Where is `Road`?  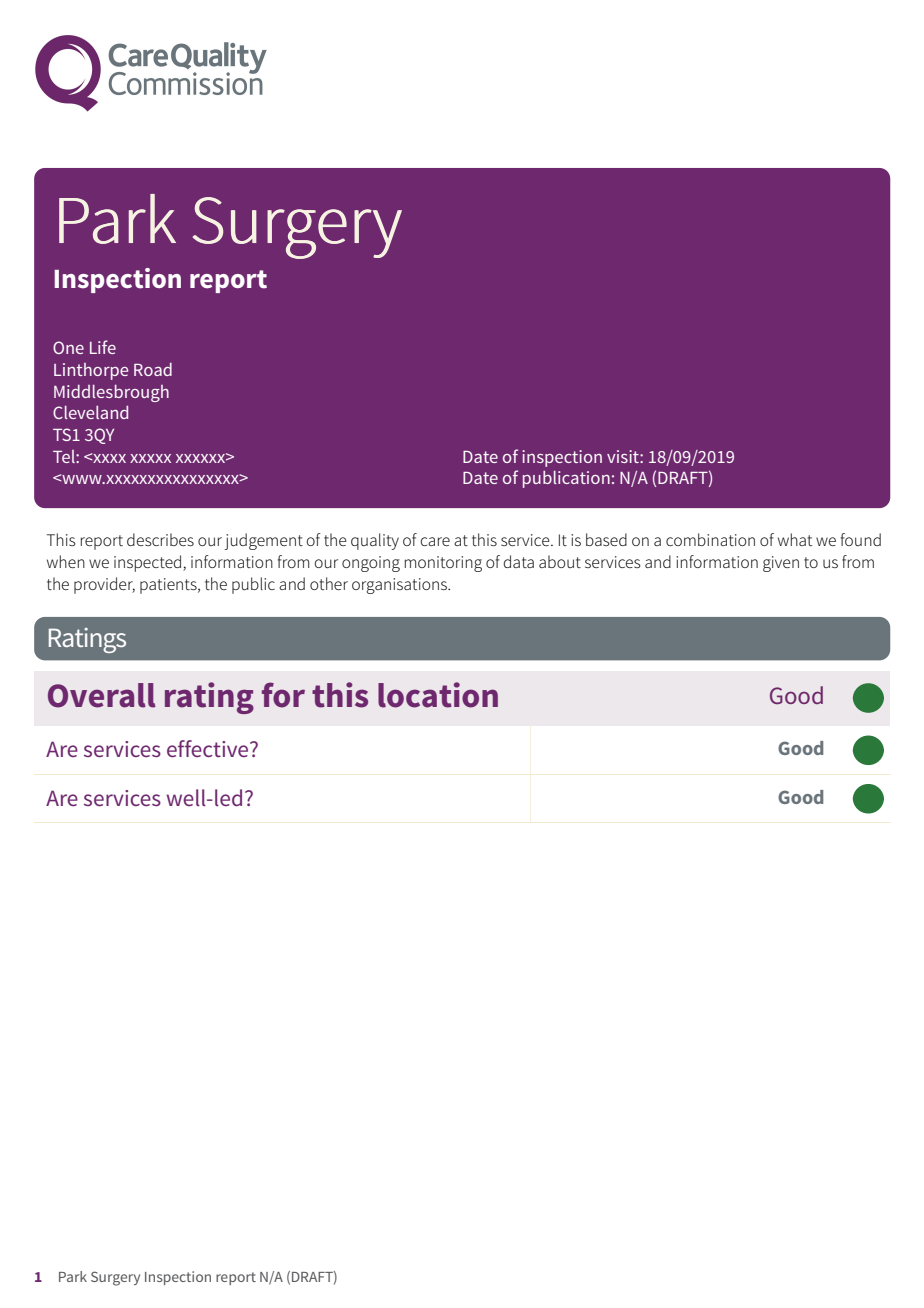
Road is located at coordinates (153, 369).
